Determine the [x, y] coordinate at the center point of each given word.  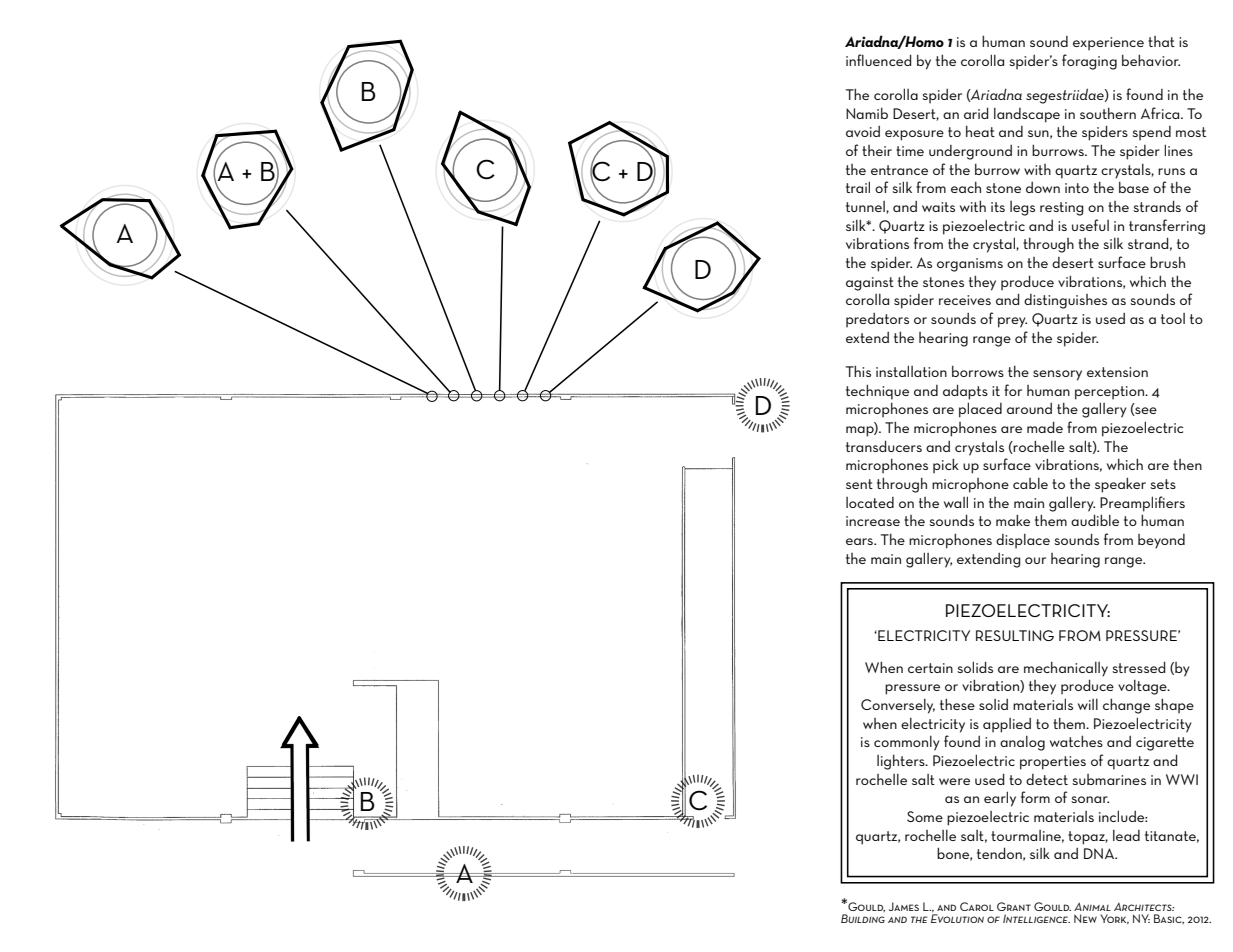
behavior [1151, 60]
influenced [879, 60]
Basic [1169, 919]
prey [1012, 322]
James [904, 906]
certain [930, 668]
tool [1173, 318]
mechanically [1066, 669]
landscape [1027, 115]
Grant [1014, 906]
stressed [1139, 667]
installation [911, 371]
